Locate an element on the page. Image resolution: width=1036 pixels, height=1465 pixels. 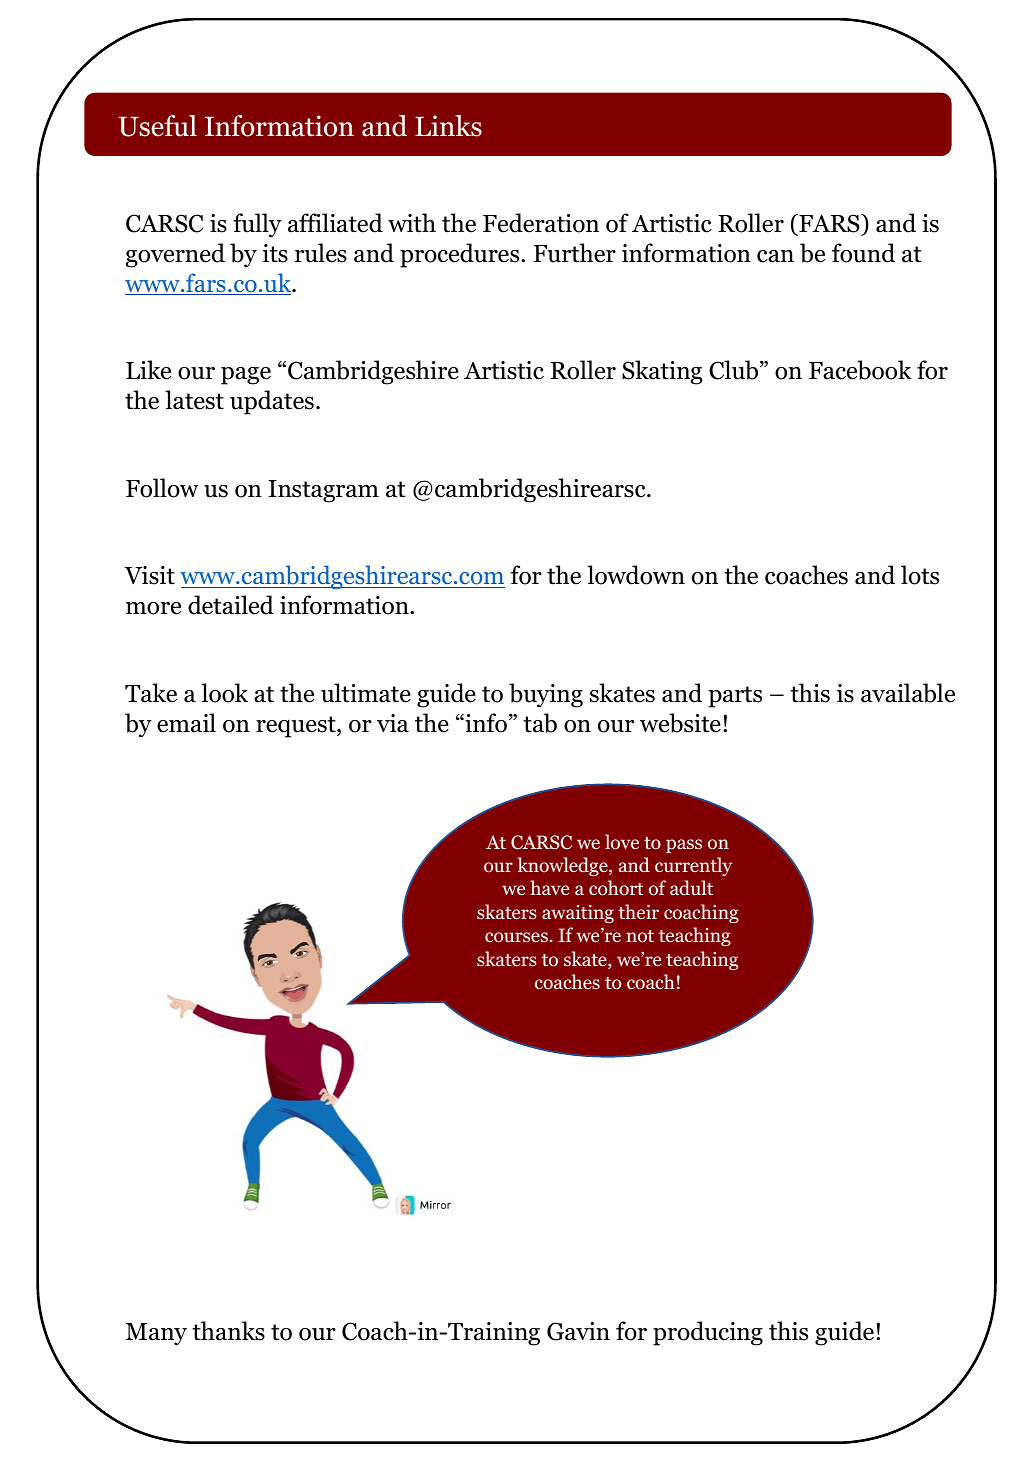
tab is located at coordinates (540, 723).
